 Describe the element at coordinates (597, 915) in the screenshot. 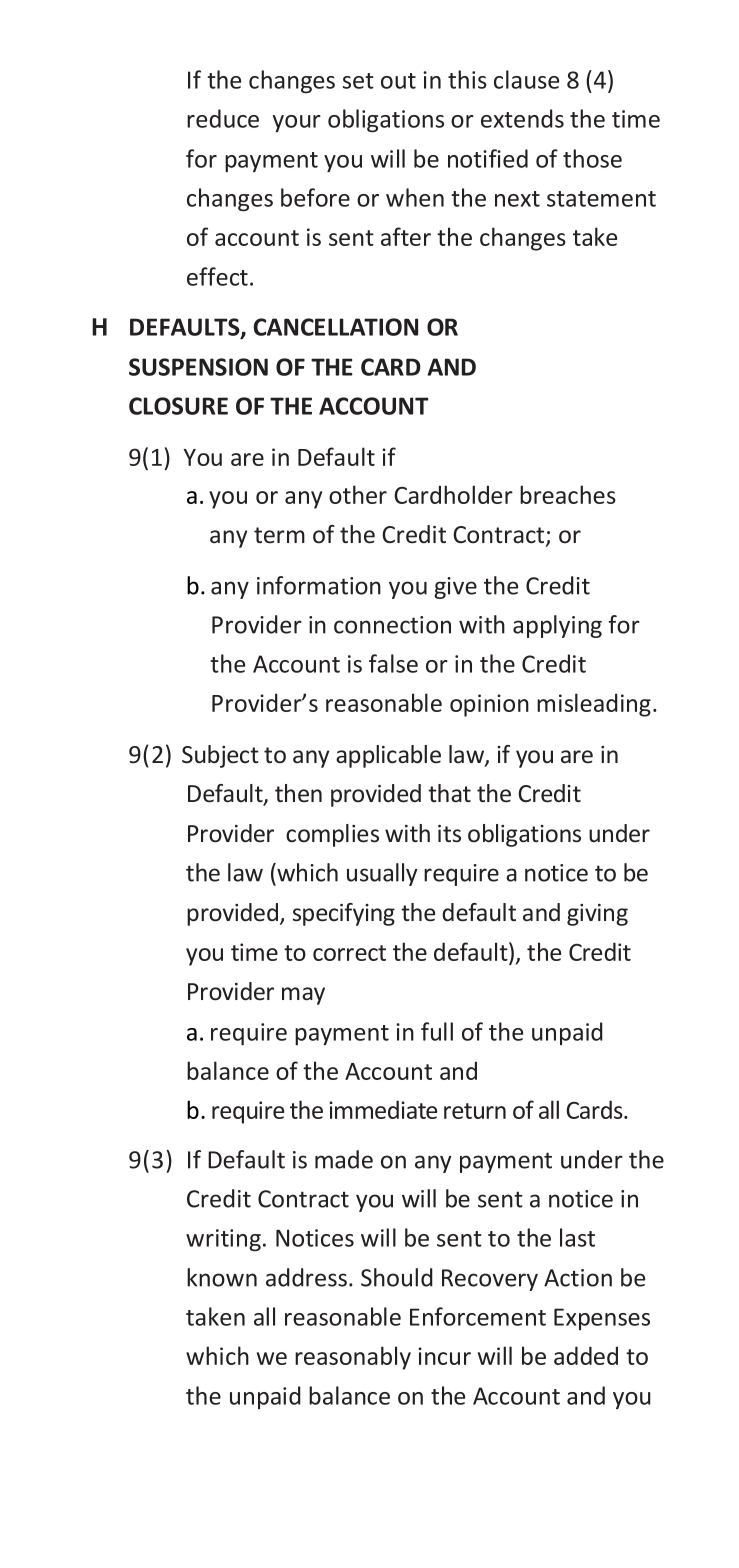

I see `giving` at that location.
